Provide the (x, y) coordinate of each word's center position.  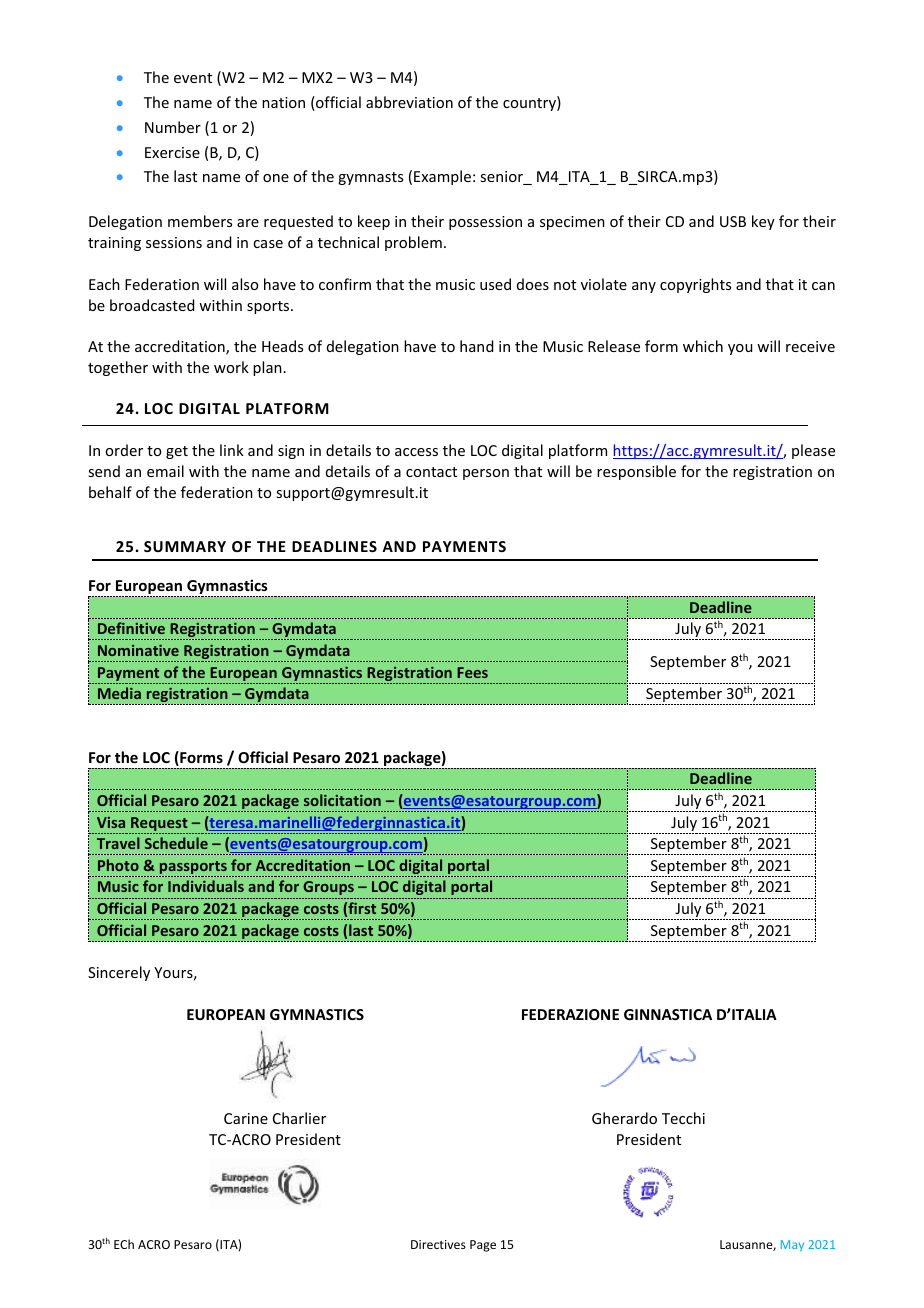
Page (483, 1246)
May (792, 1246)
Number (173, 127)
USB (733, 221)
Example (442, 177)
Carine (246, 1118)
